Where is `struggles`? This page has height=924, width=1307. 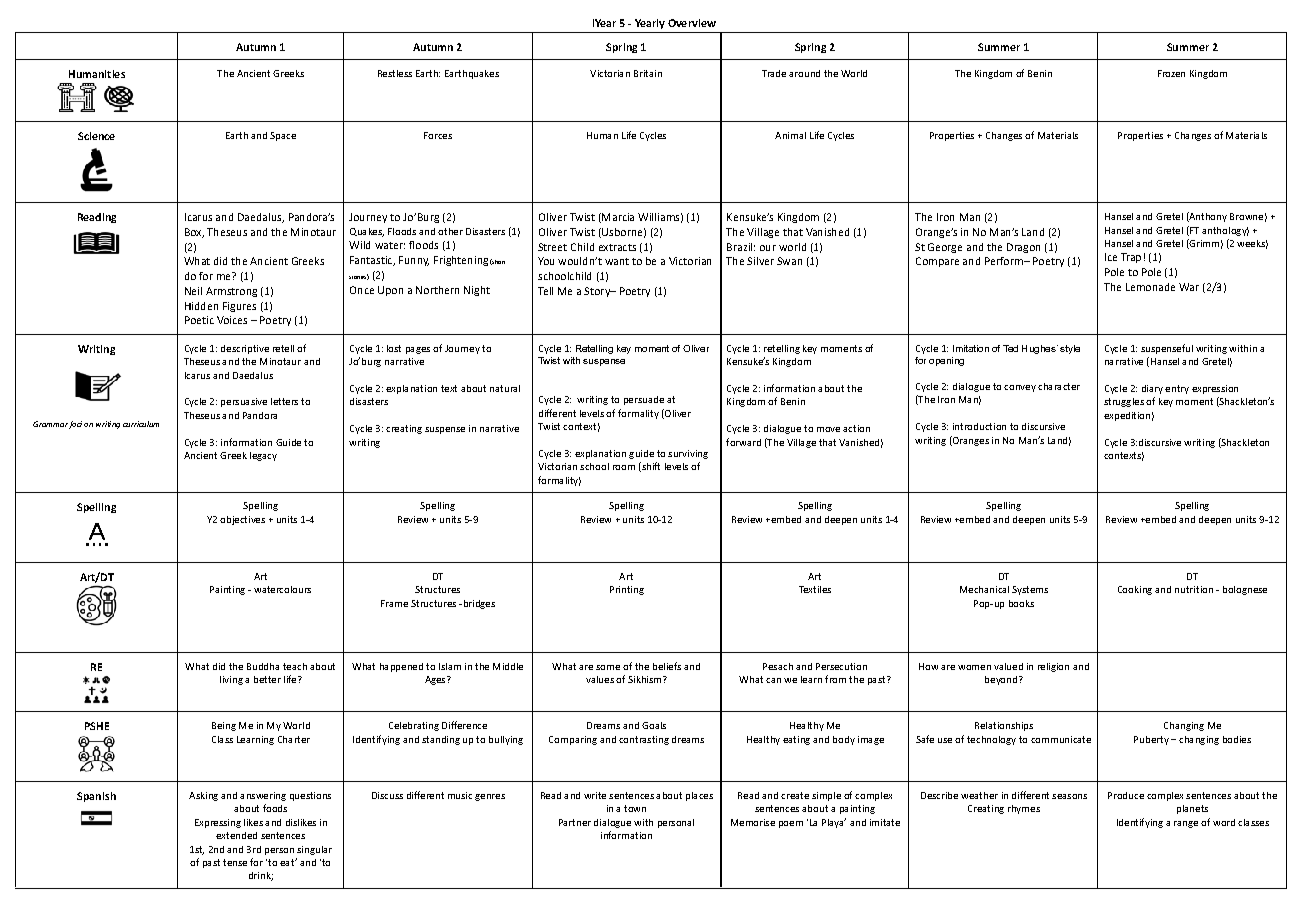
struggles is located at coordinates (1124, 402).
